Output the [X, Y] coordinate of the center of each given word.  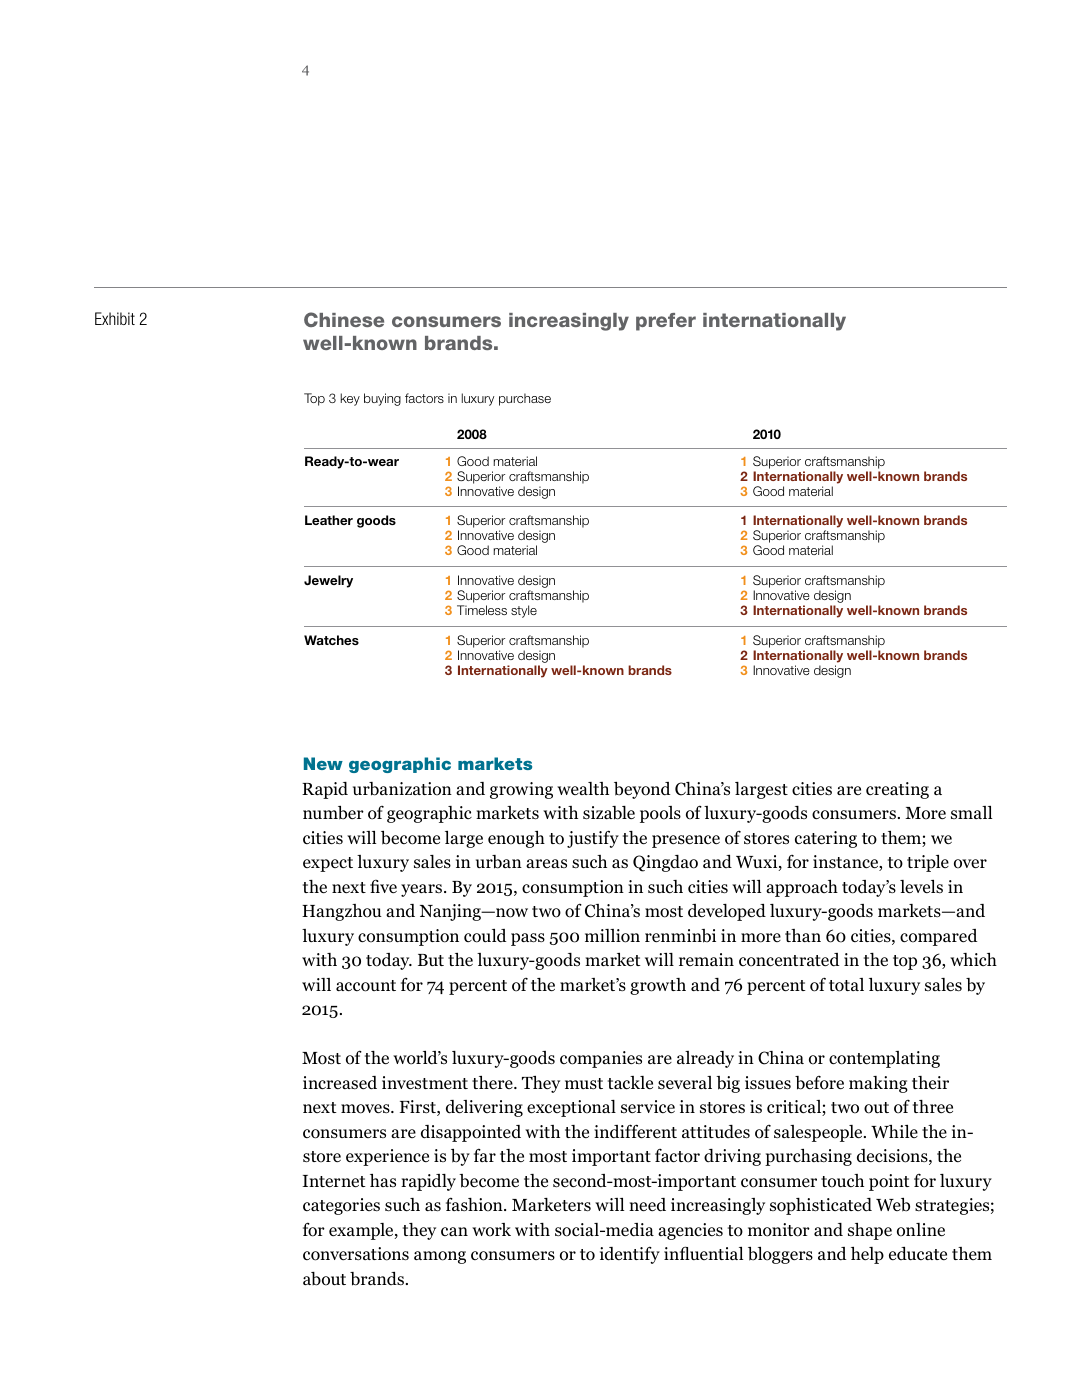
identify [630, 1255]
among [440, 1257]
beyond [642, 790]
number [333, 813]
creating [897, 790]
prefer [666, 322]
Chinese [344, 319]
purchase [525, 399]
